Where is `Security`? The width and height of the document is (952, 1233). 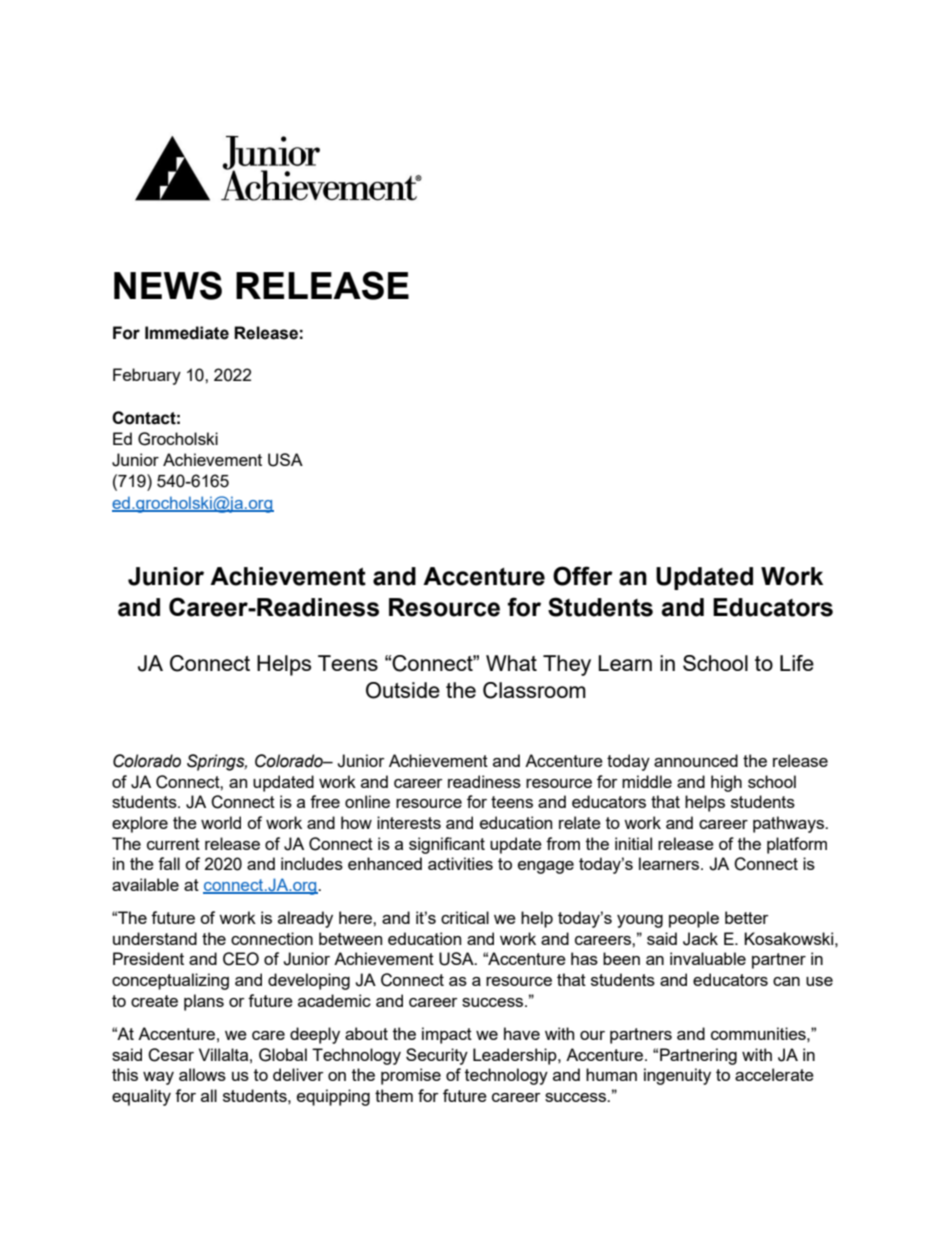
Security is located at coordinates (437, 1056).
